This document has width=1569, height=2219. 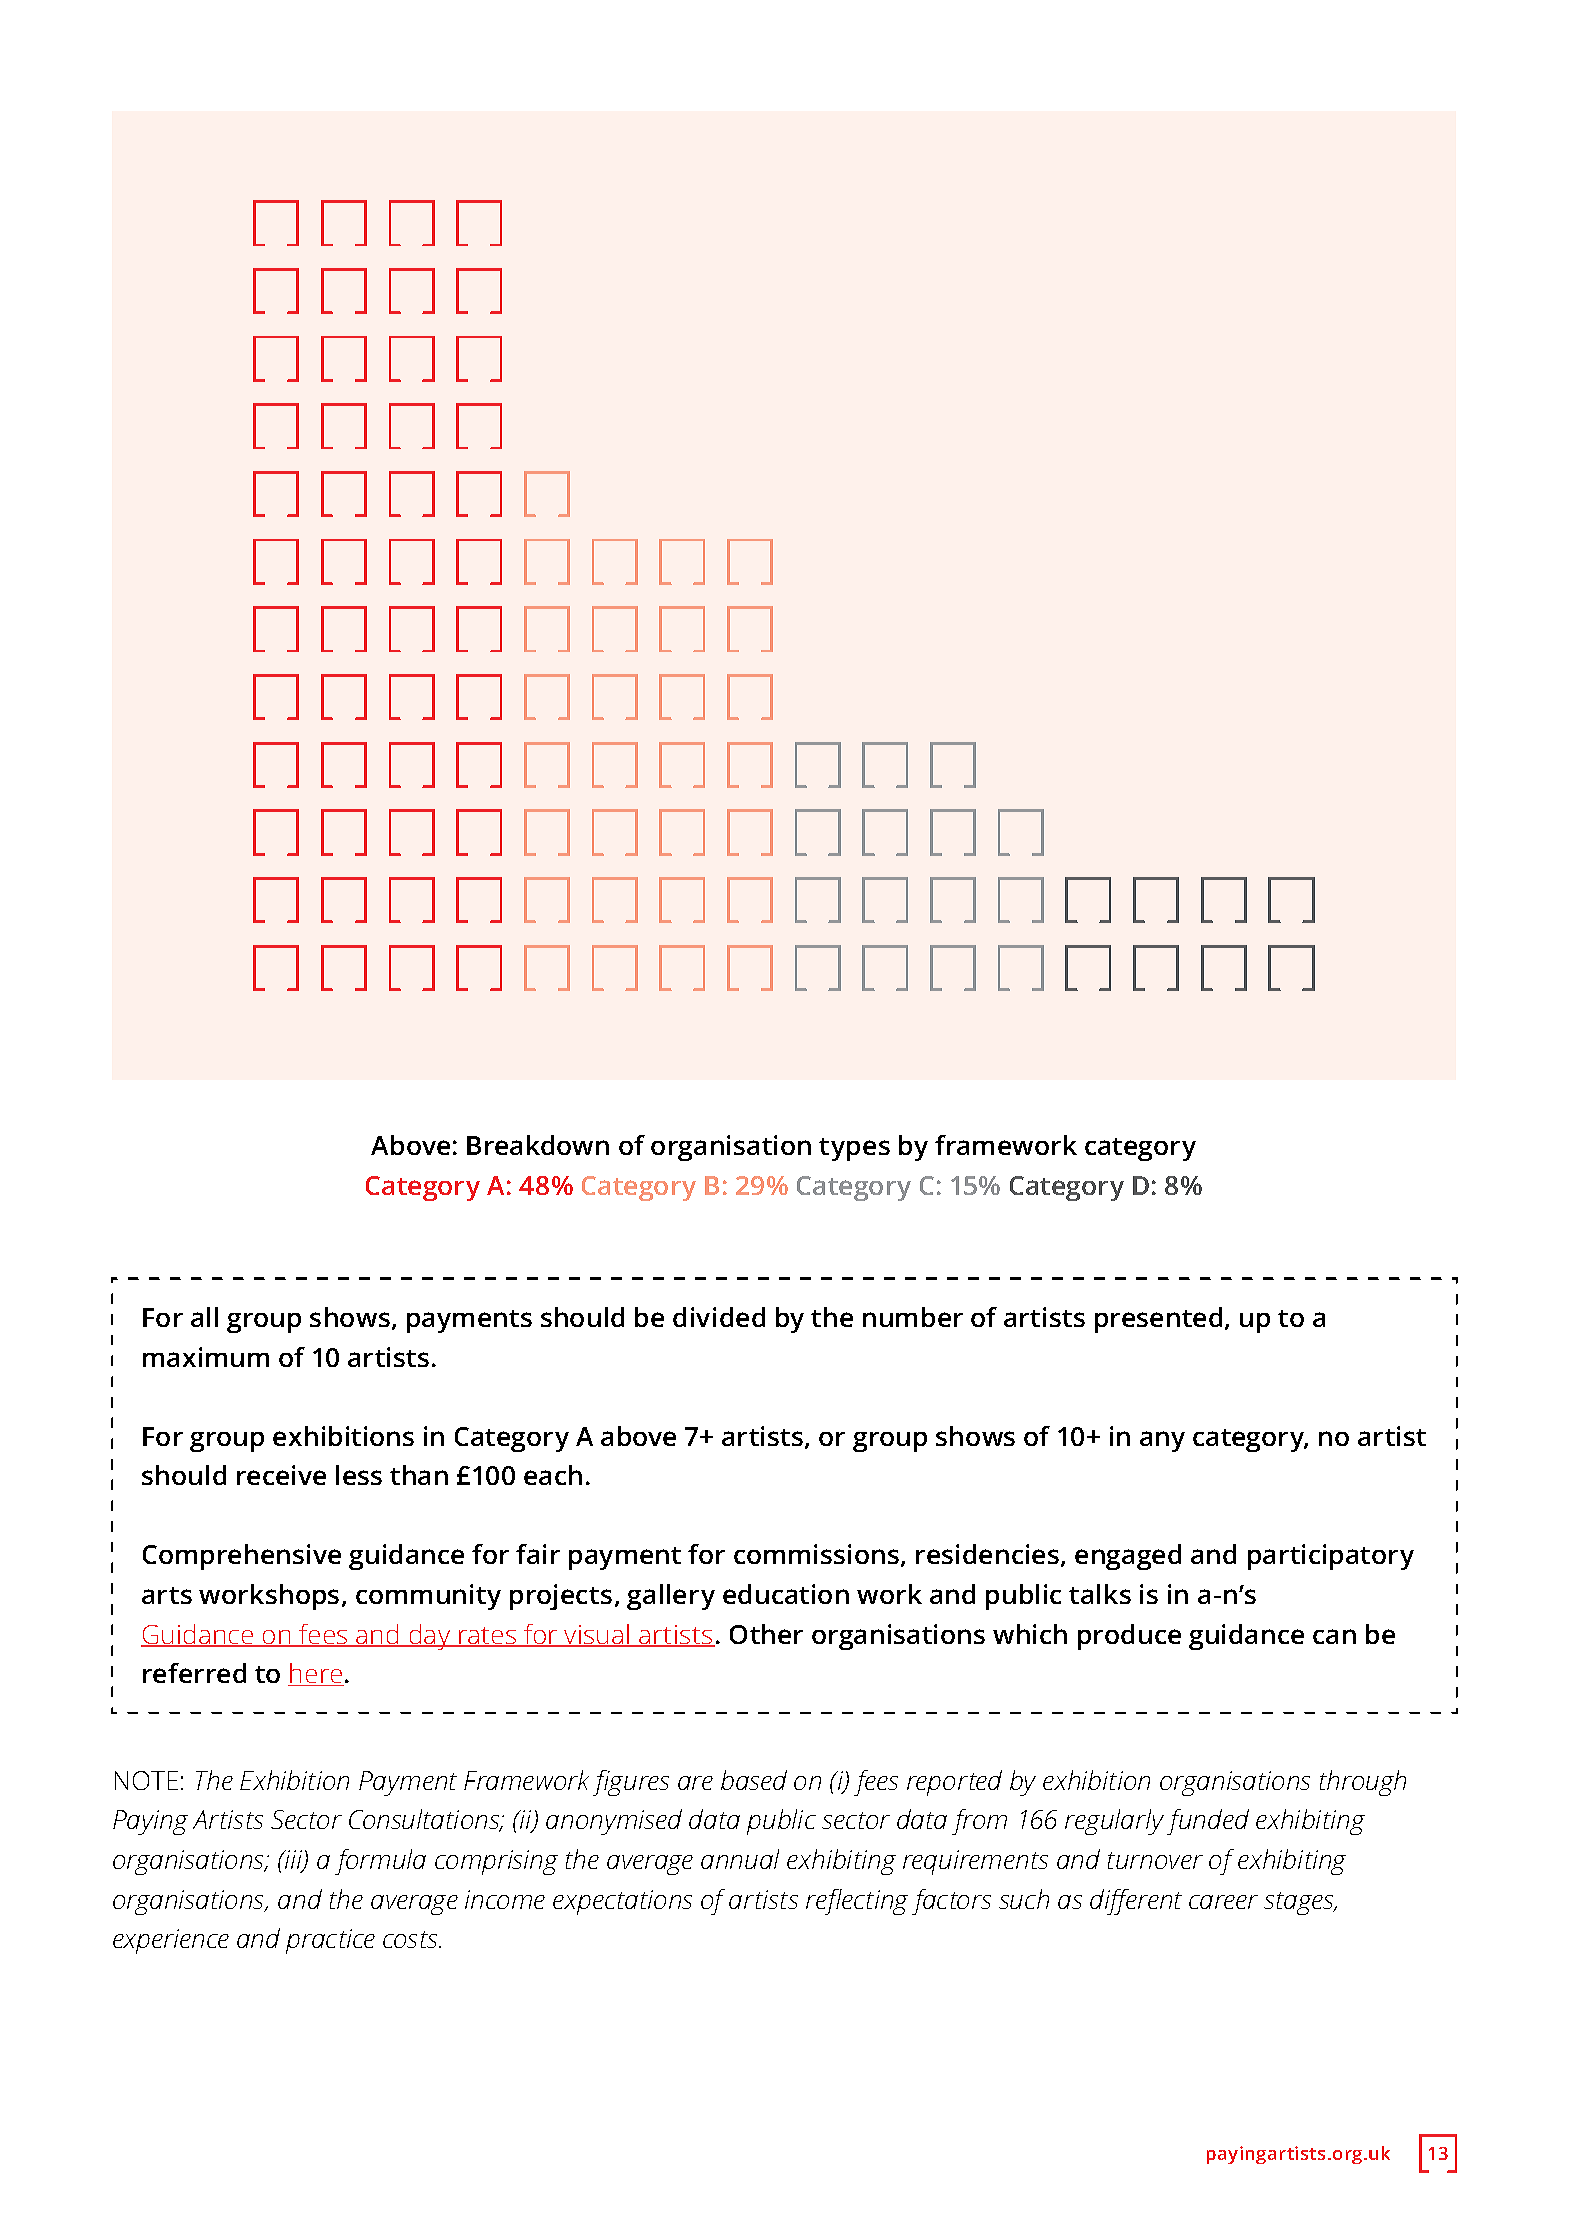 I want to click on produce, so click(x=1129, y=1637).
